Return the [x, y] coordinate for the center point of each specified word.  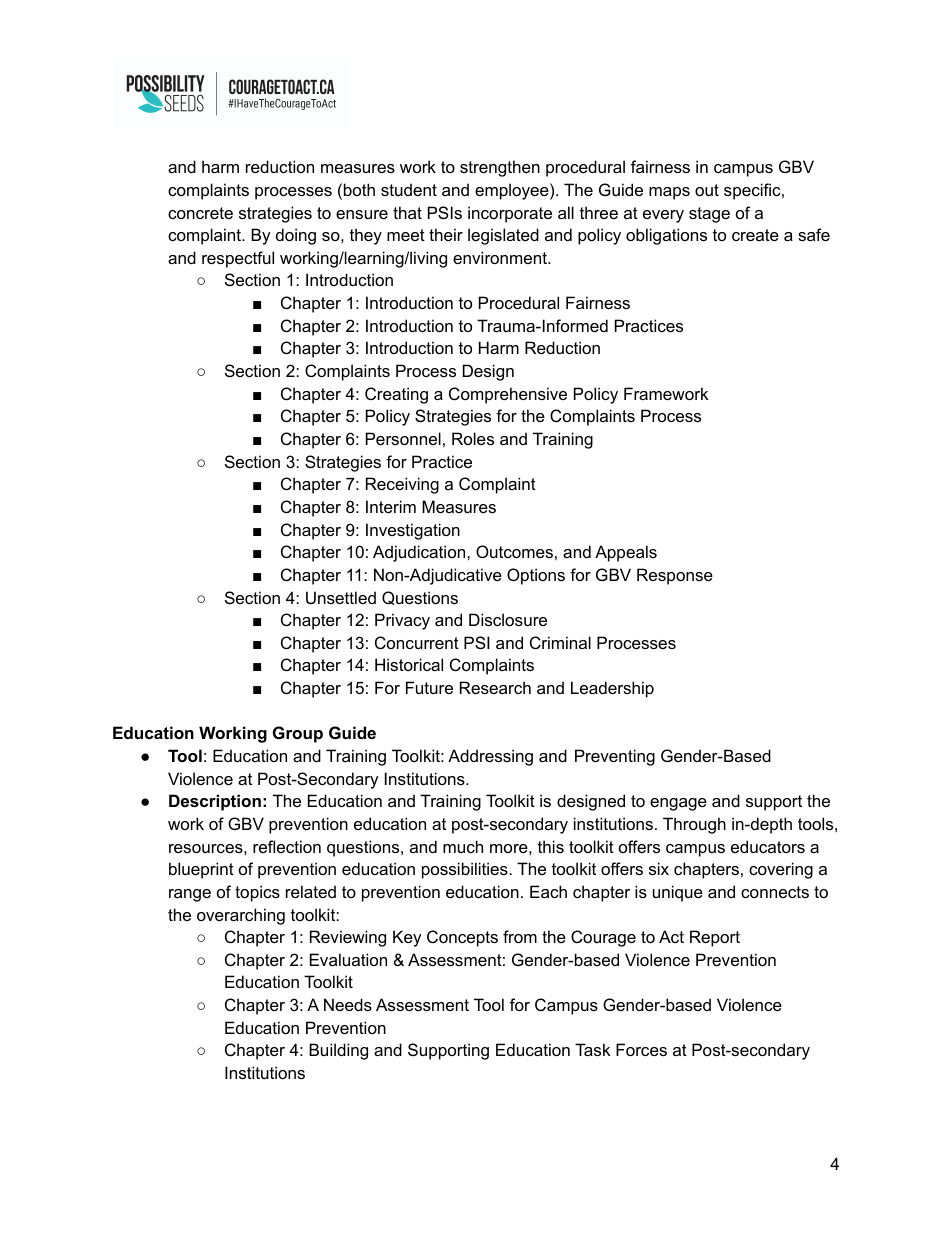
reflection [287, 846]
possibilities [465, 870]
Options [536, 576]
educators [768, 846]
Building [338, 1051]
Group [298, 734]
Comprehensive [508, 395]
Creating [396, 395]
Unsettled [341, 597]
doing [296, 236]
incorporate [510, 214]
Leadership [612, 689]
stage [709, 215]
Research [495, 687]
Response [675, 576]
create [755, 235]
